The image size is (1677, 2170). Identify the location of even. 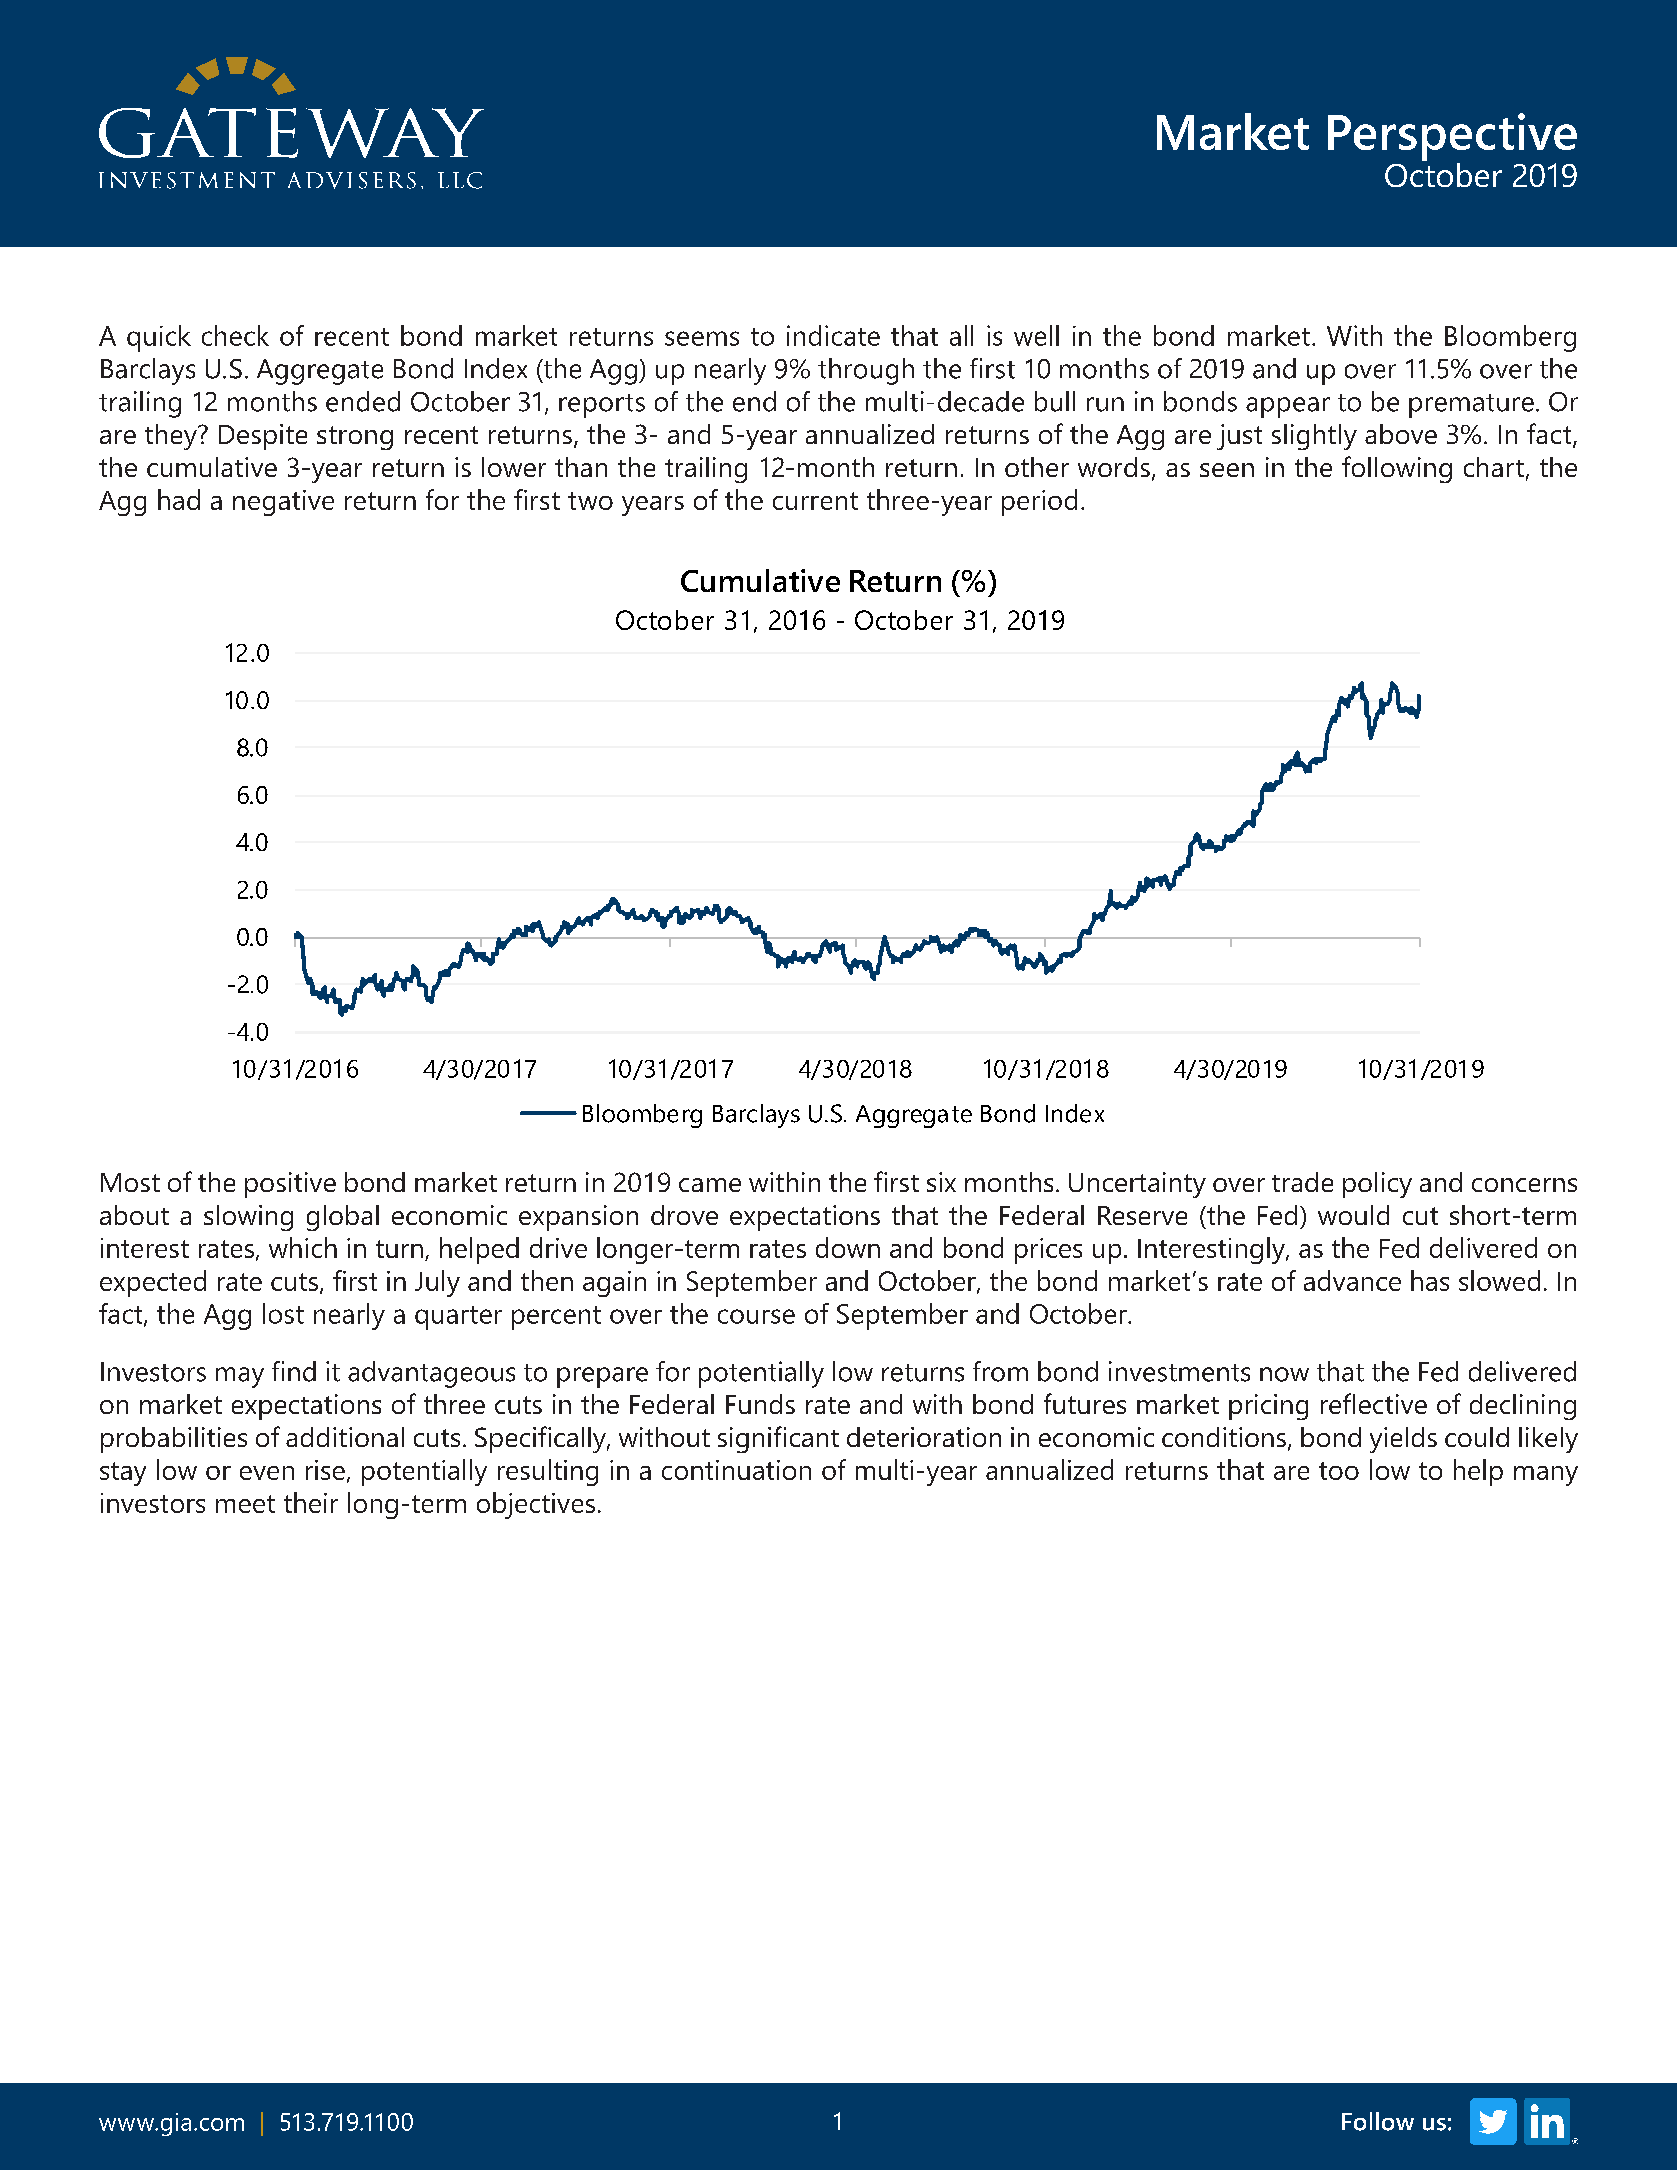
(267, 1473).
